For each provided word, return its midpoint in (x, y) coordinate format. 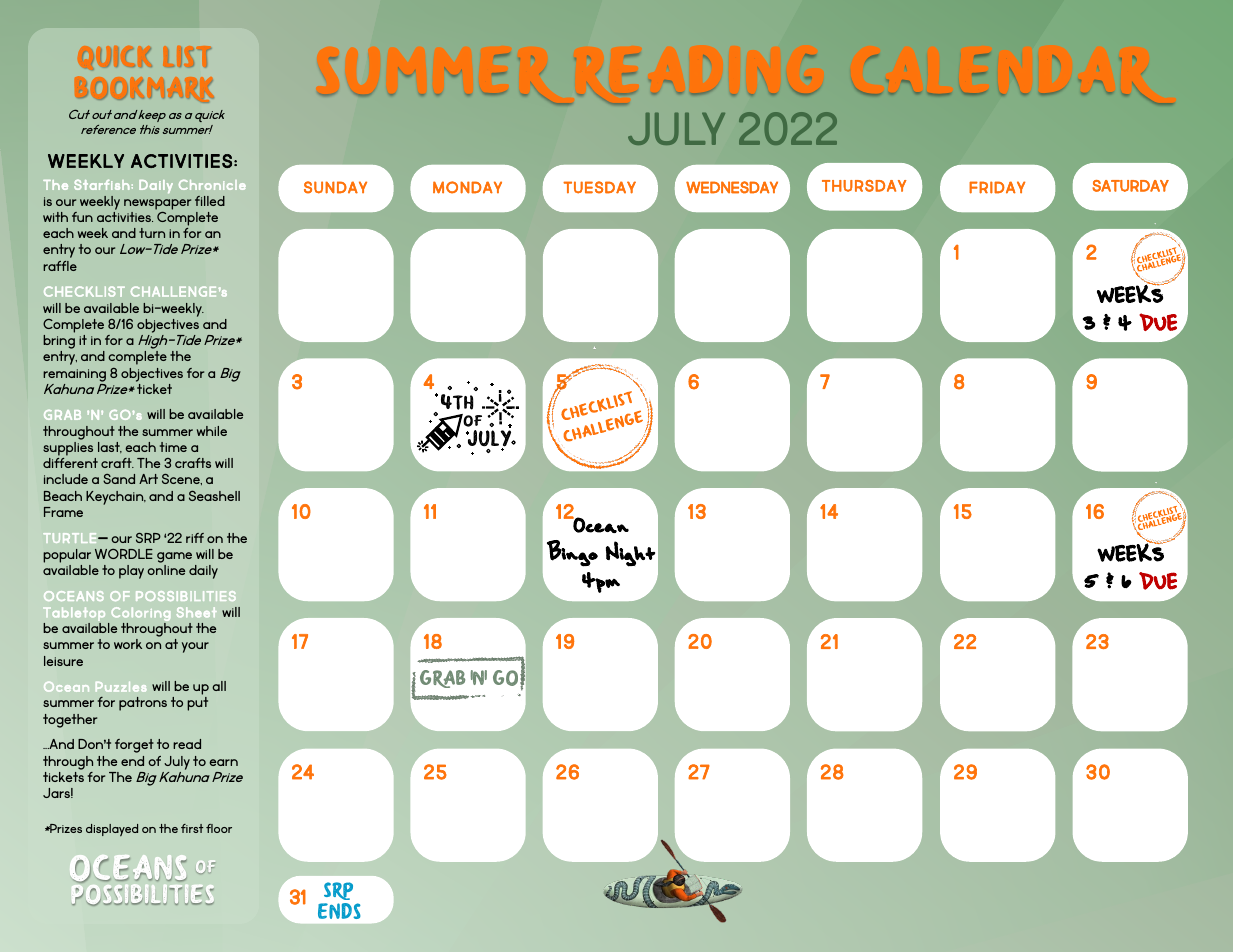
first (192, 828)
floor (219, 828)
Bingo (572, 553)
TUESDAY (599, 187)
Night (630, 554)
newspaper (157, 204)
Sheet (197, 612)
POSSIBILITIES (186, 596)
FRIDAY (997, 187)
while (212, 431)
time (173, 447)
